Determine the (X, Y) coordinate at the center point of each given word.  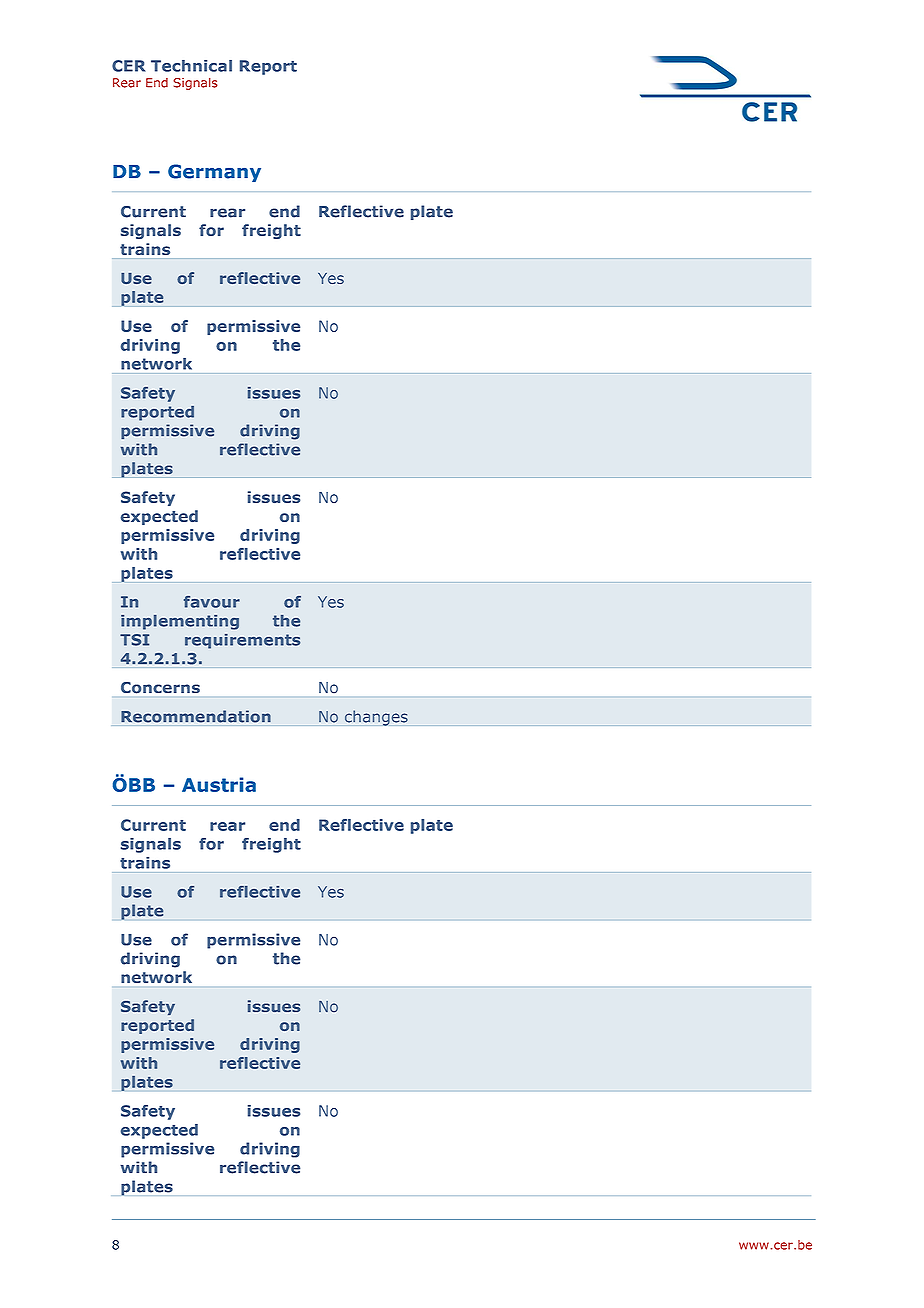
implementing (180, 622)
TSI (134, 640)
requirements (242, 641)
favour (212, 602)
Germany (214, 173)
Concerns (160, 688)
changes (376, 718)
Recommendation (196, 716)
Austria (219, 784)
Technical (191, 66)
